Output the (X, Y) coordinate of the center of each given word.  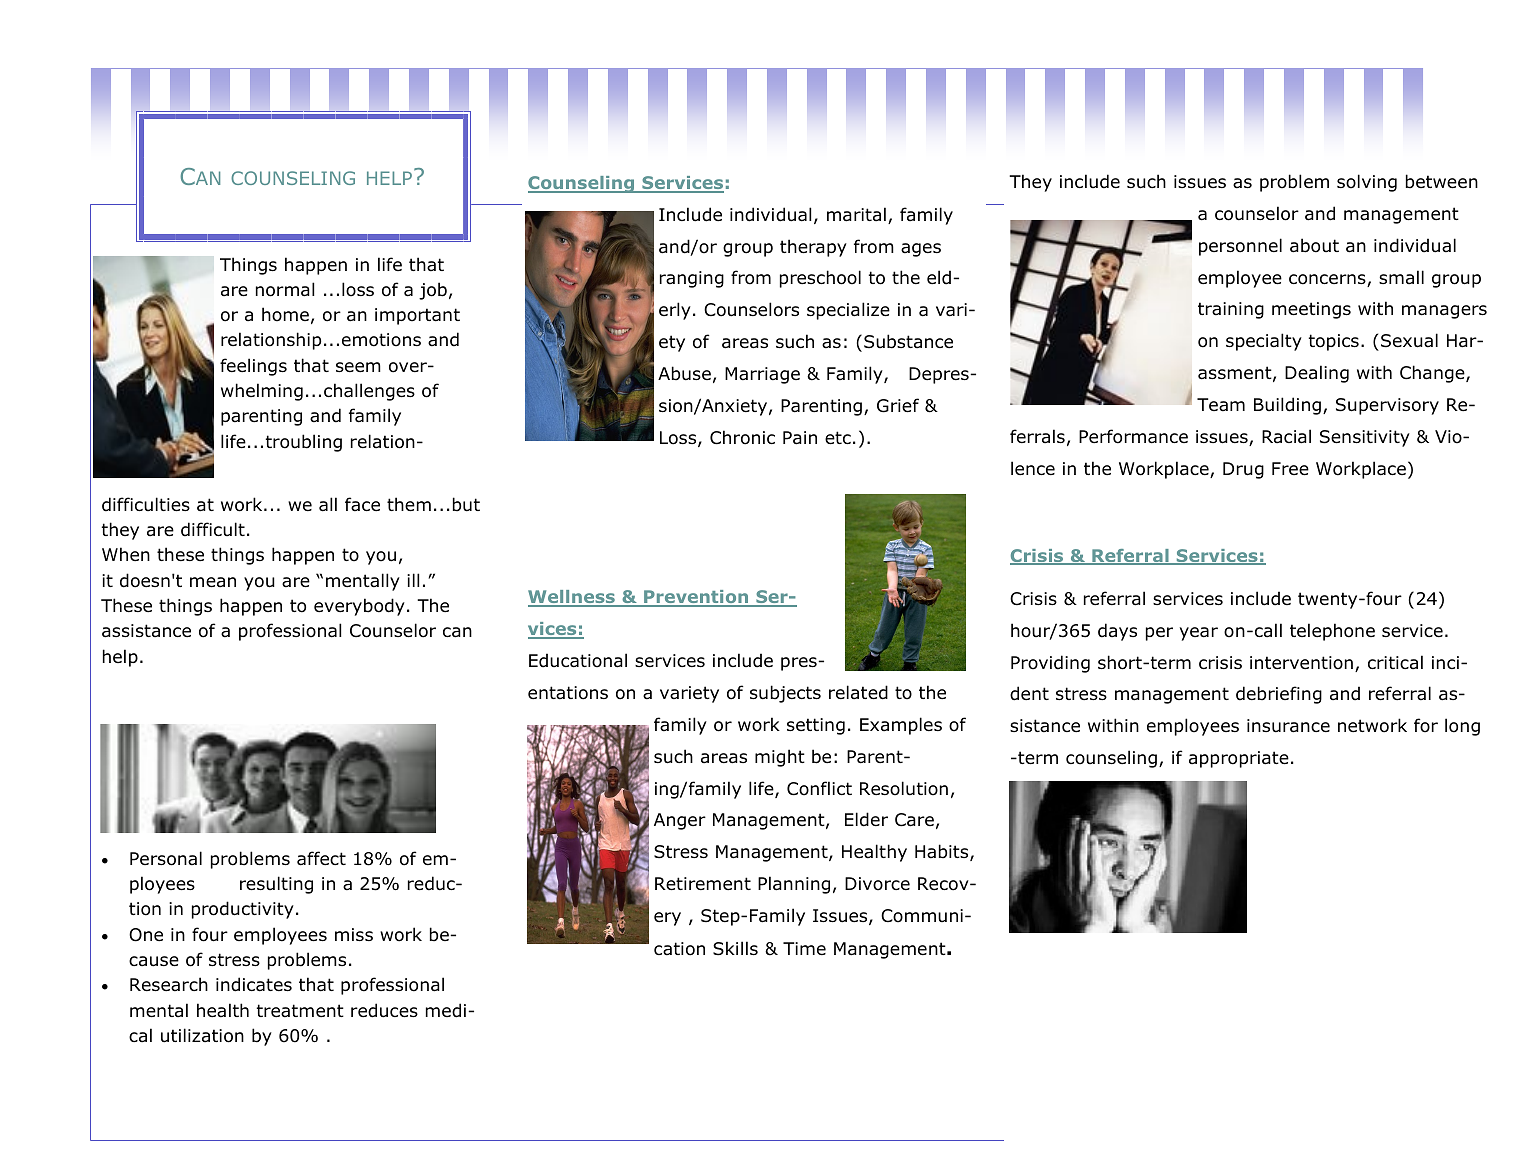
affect (321, 858)
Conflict (819, 788)
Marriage (762, 375)
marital (856, 214)
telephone (1332, 632)
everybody (359, 607)
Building (1287, 406)
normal (285, 289)
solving (1367, 183)
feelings (253, 367)
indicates (254, 984)
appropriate (1239, 759)
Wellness (572, 598)
